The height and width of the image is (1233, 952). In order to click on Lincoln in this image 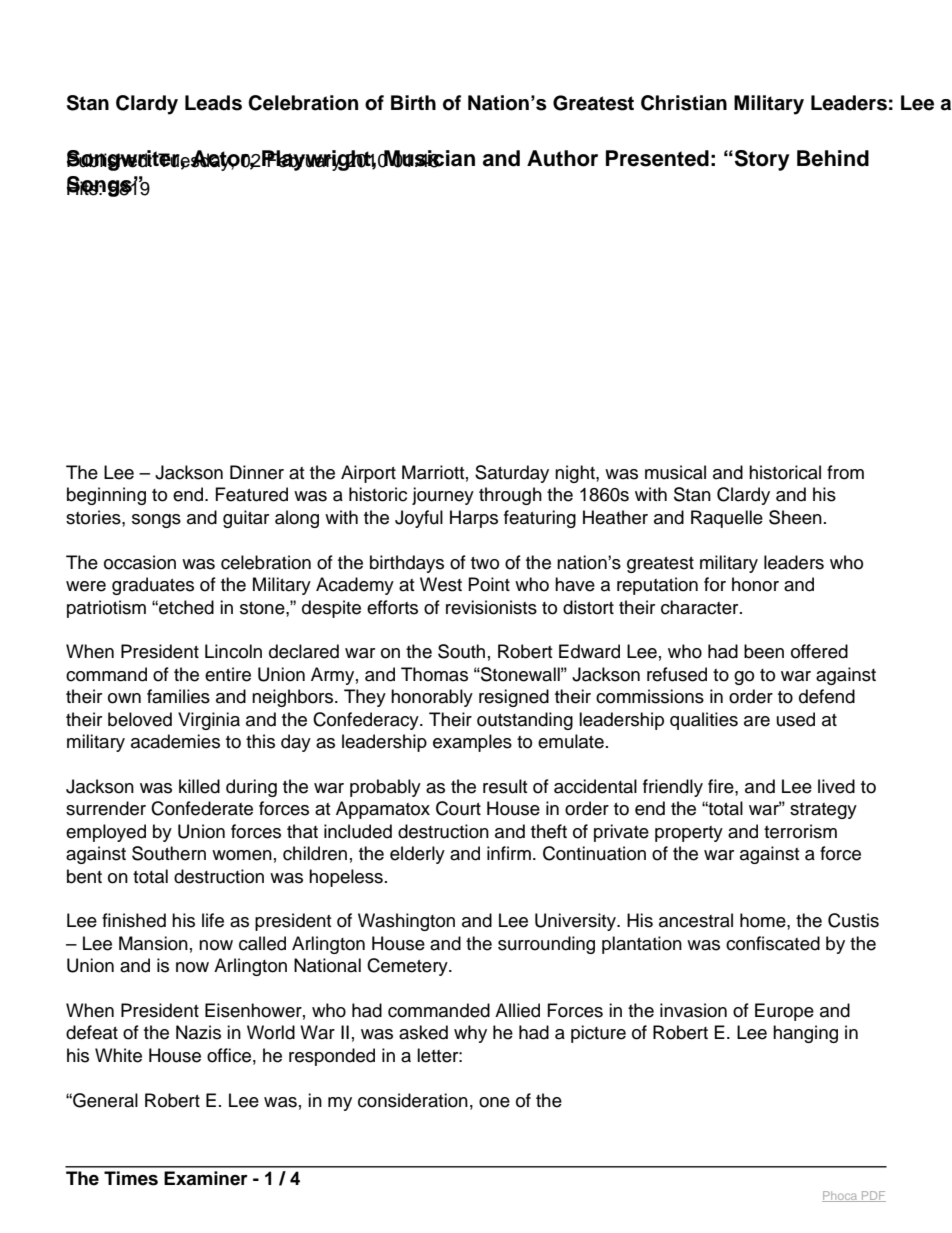, I will do `click(233, 651)`.
